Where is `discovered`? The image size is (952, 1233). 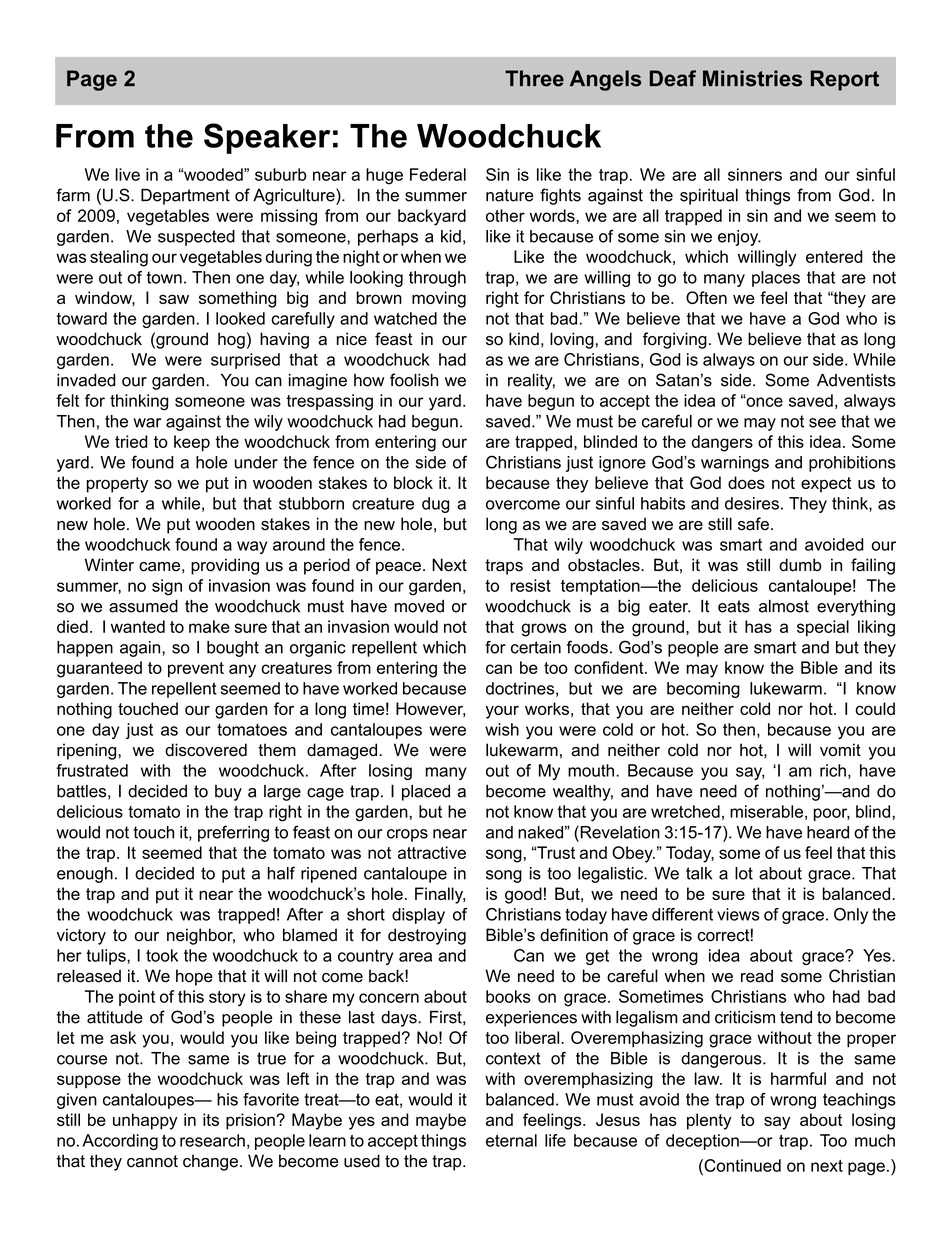
discovered is located at coordinates (206, 750).
